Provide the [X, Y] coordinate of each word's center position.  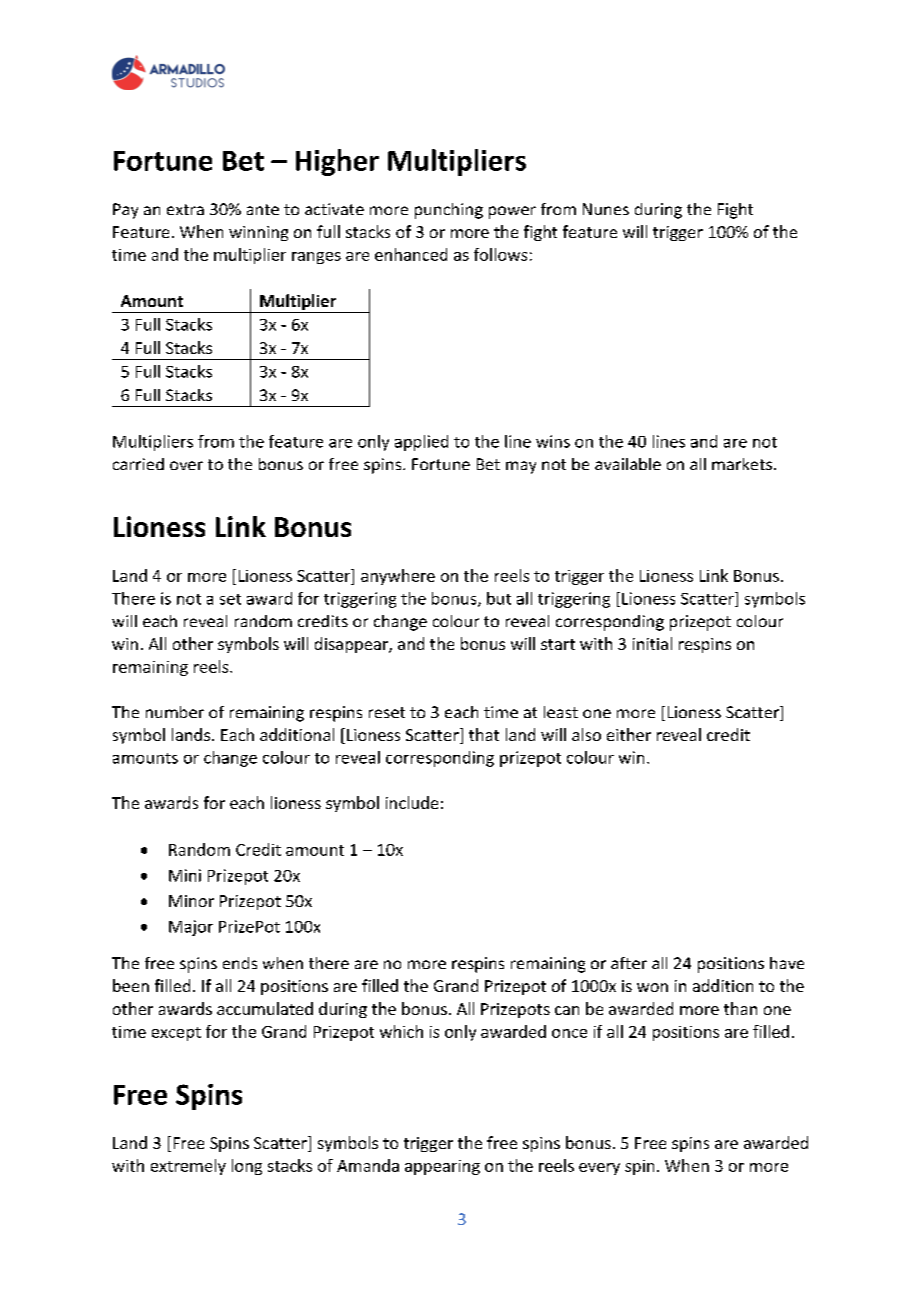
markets [743, 464]
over [186, 465]
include [412, 802]
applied [421, 443]
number [175, 712]
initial [652, 643]
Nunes [606, 209]
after [629, 963]
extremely [188, 1167]
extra [185, 209]
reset [387, 712]
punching [449, 211]
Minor [191, 901]
